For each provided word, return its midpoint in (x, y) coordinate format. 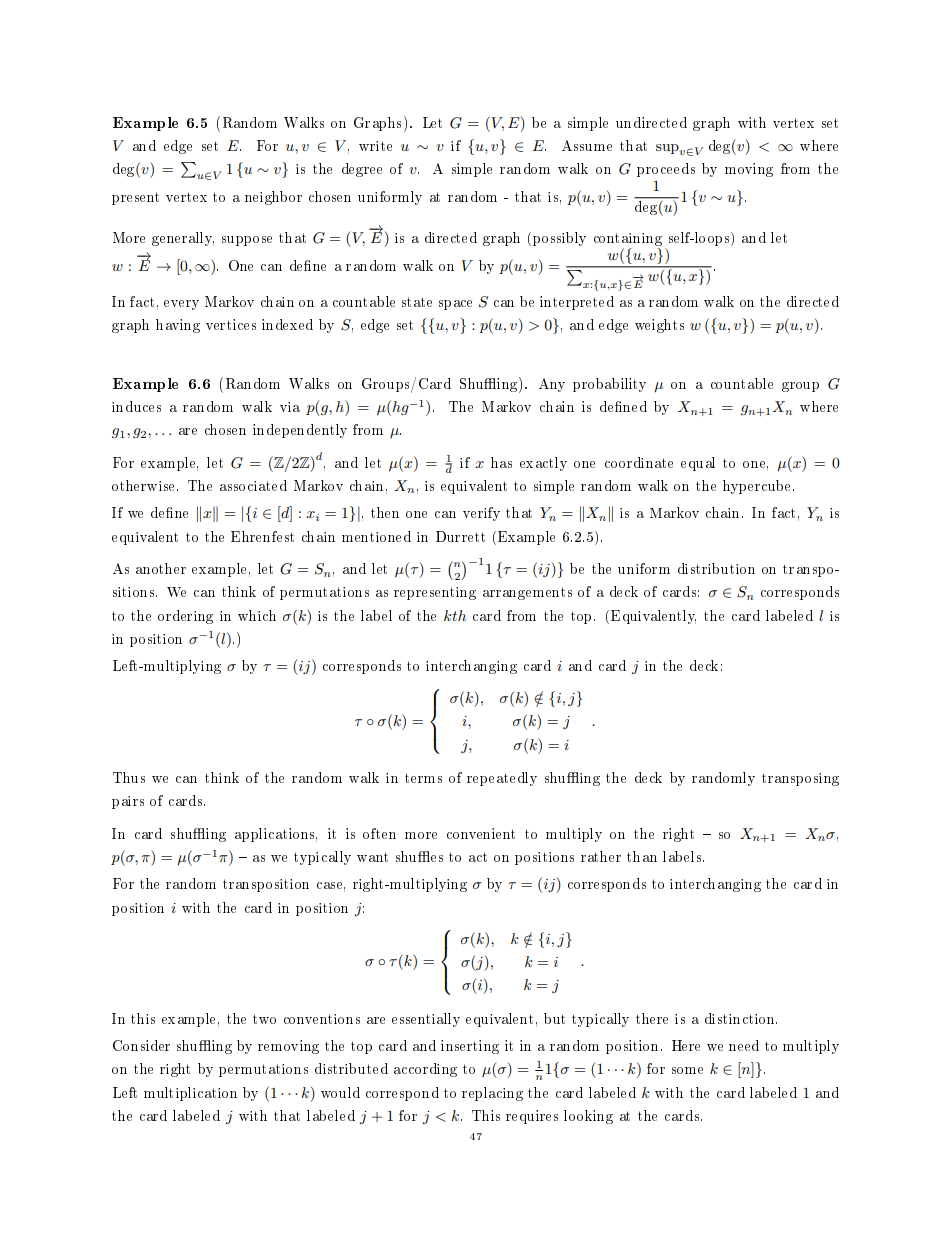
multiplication (190, 1094)
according (425, 1070)
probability (609, 385)
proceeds (666, 170)
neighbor (273, 198)
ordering (185, 617)
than (642, 856)
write (375, 146)
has (501, 462)
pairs (128, 802)
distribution (716, 568)
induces (136, 406)
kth (455, 615)
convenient (481, 833)
